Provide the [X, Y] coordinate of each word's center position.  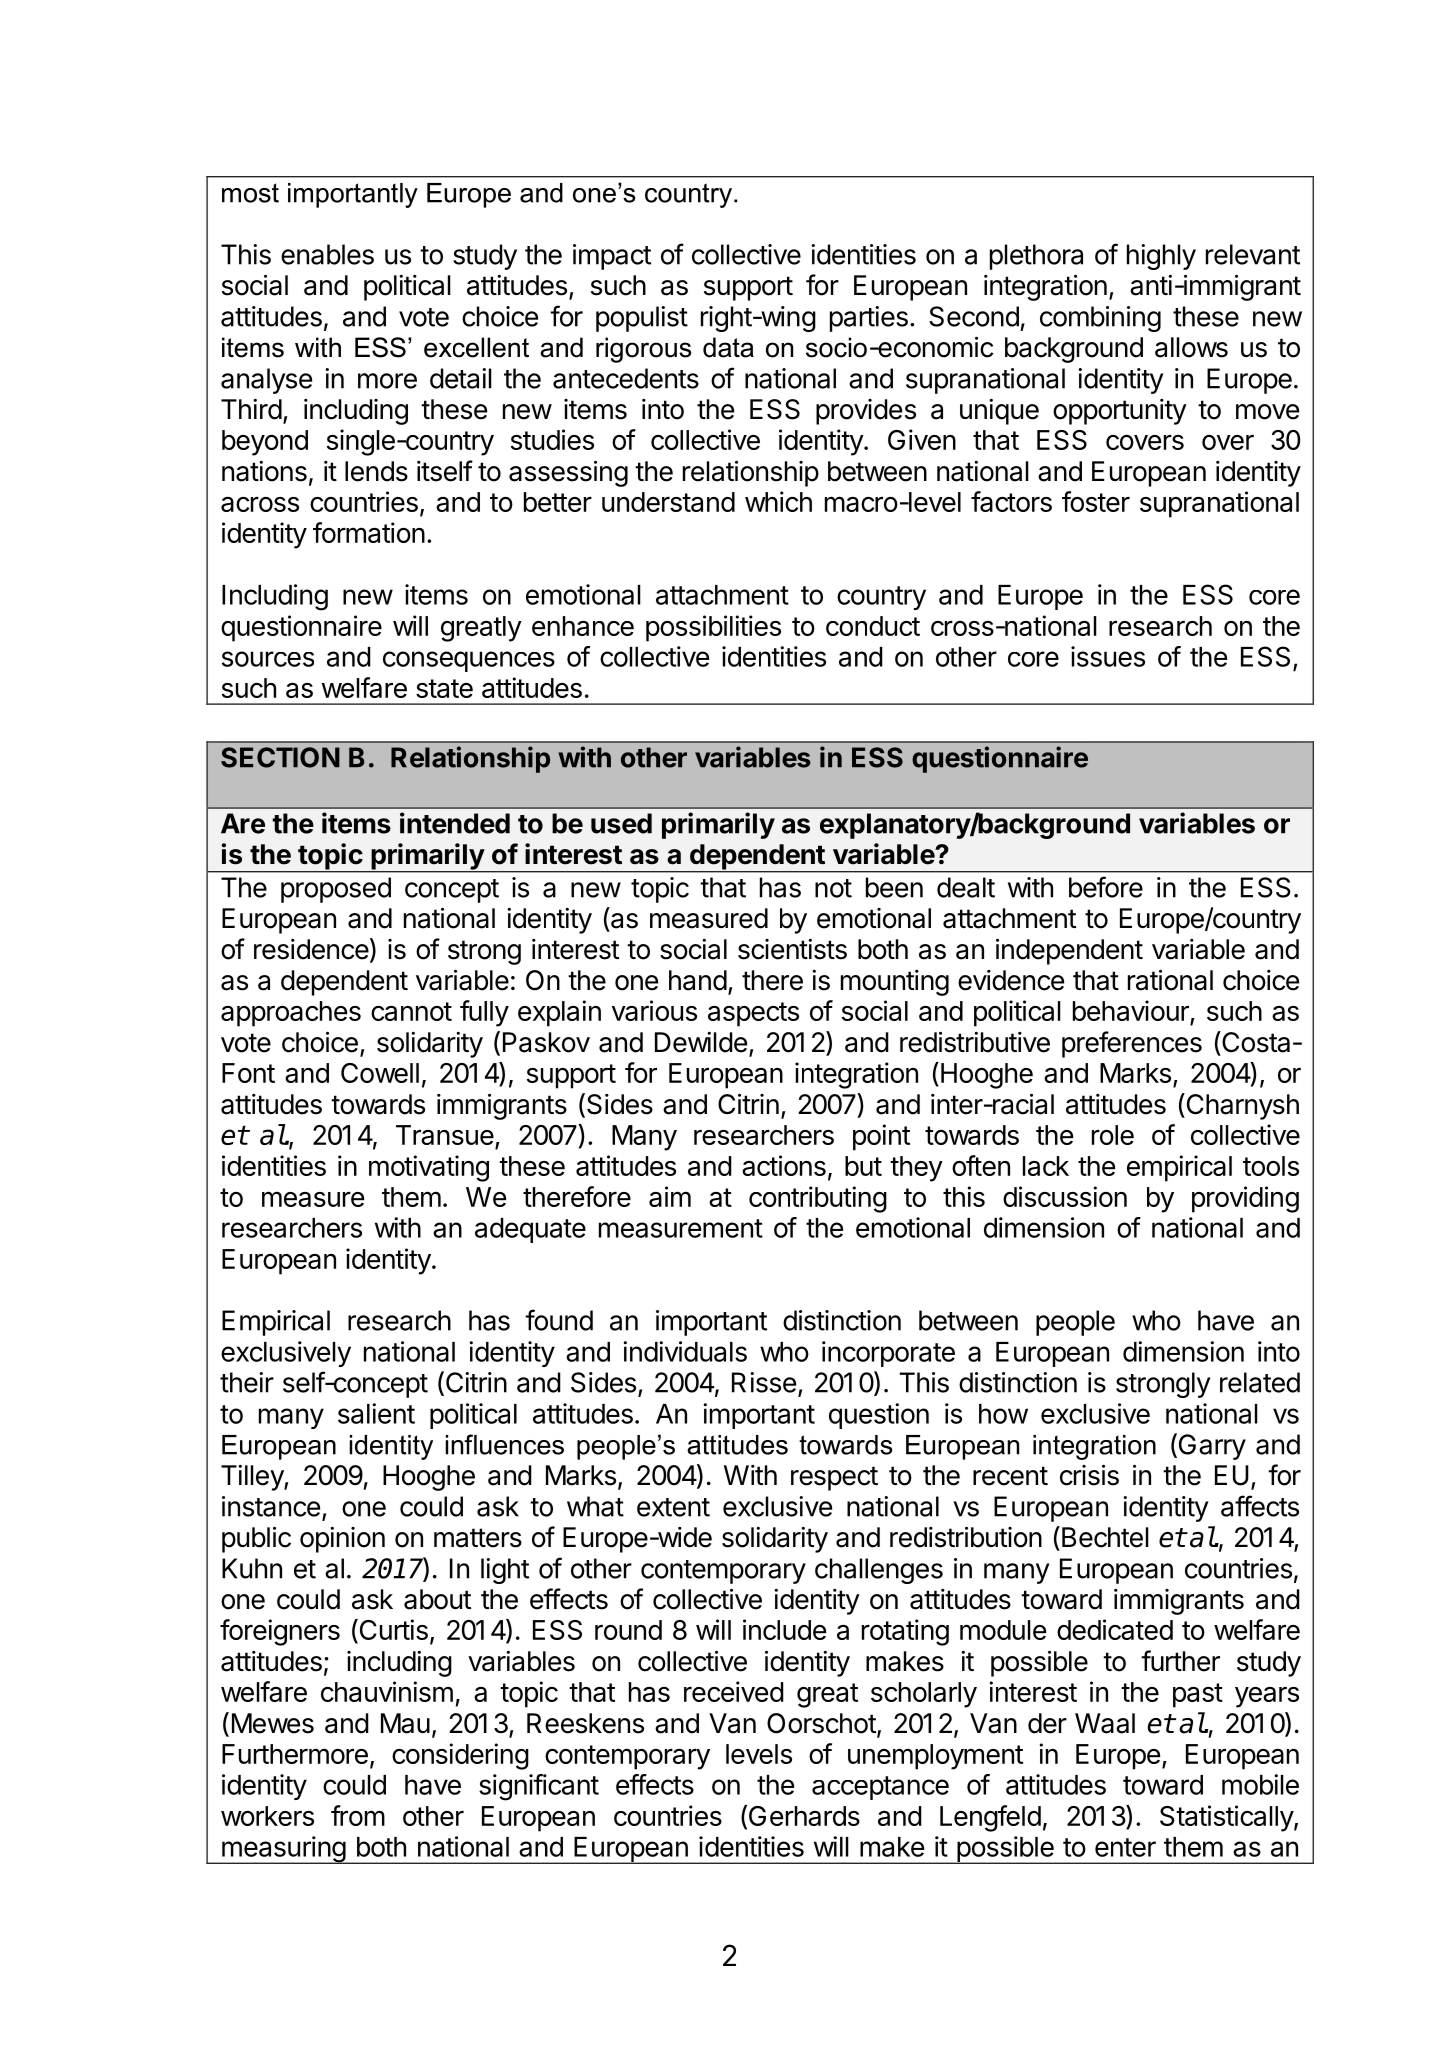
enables [327, 254]
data [728, 347]
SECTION [280, 757]
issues [1108, 656]
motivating [429, 1168]
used [621, 823]
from [358, 1815]
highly [1161, 257]
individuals [685, 1351]
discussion [1065, 1196]
